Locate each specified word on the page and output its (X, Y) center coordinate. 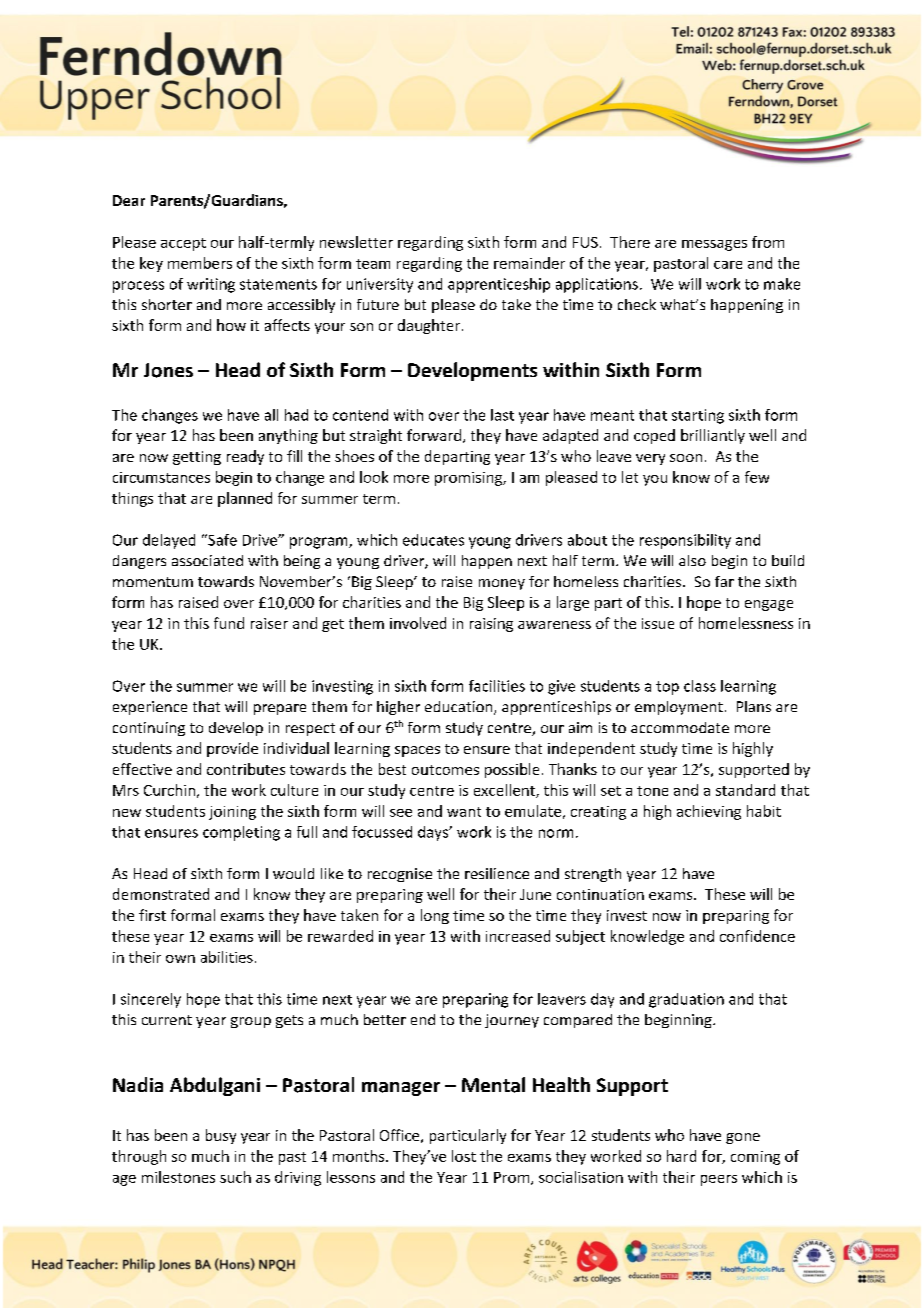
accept (183, 244)
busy (221, 1136)
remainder (529, 263)
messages (714, 245)
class (700, 686)
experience (150, 708)
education (460, 708)
